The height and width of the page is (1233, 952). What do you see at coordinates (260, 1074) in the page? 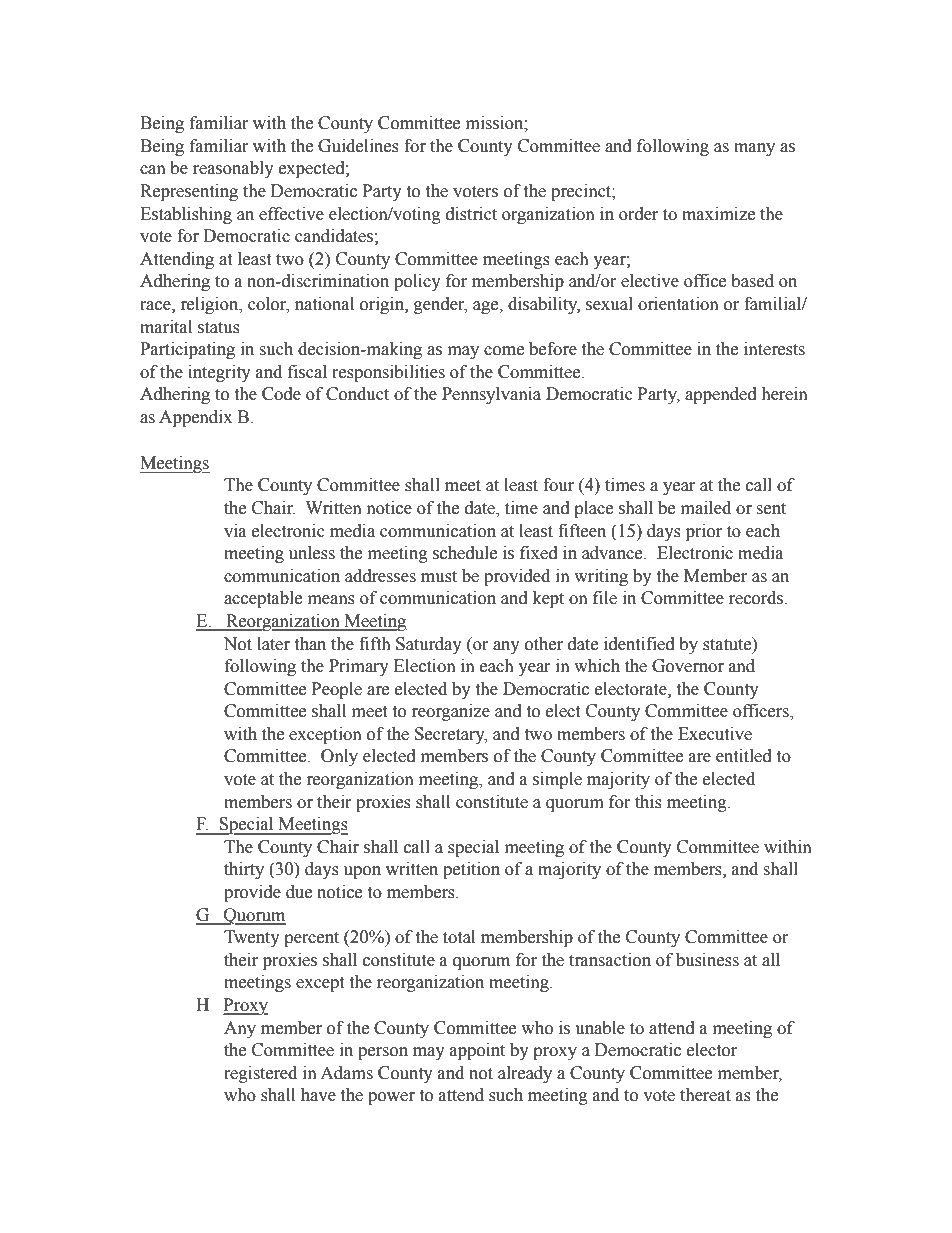
I see `registered` at bounding box center [260, 1074].
